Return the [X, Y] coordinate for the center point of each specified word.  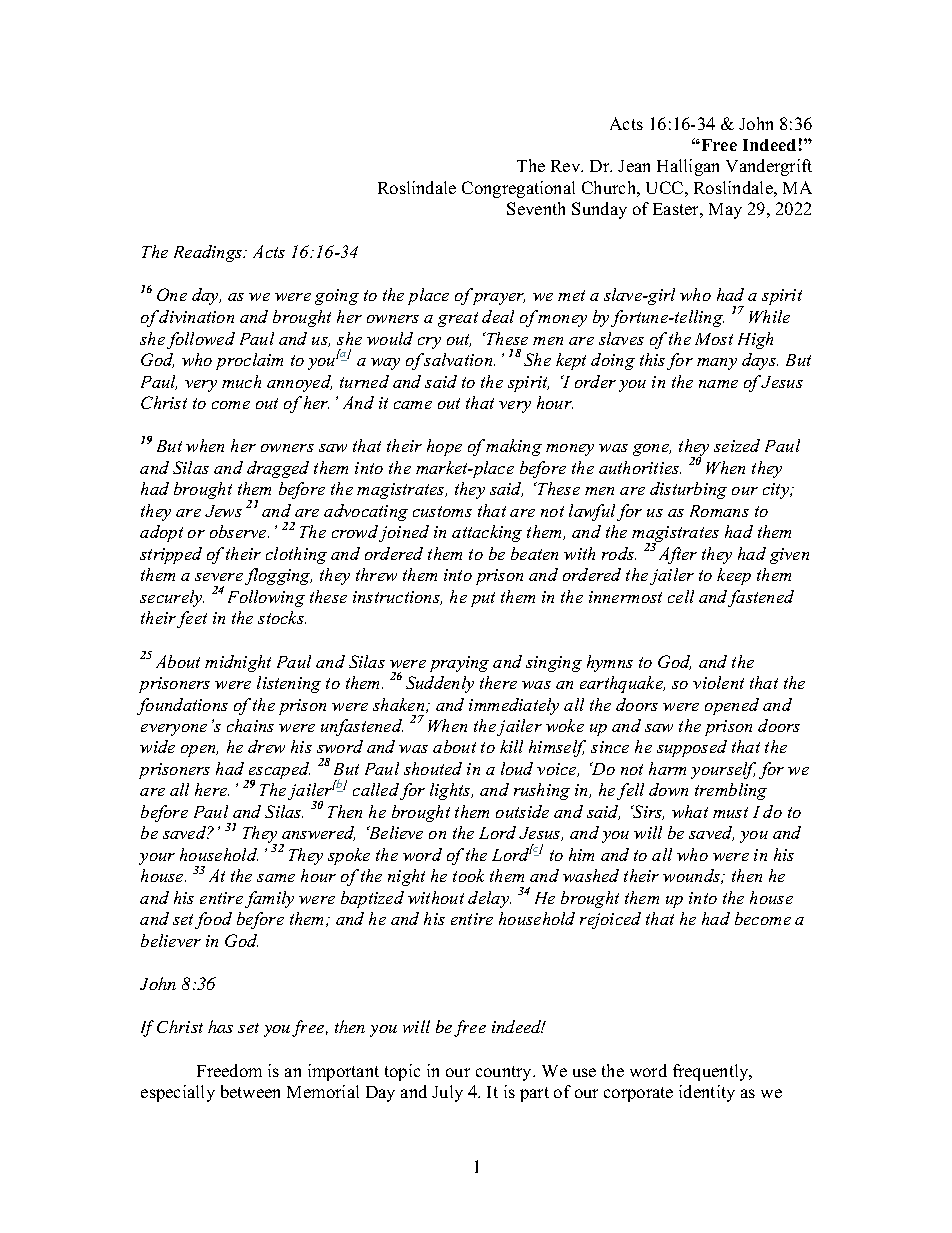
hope [444, 447]
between [250, 1091]
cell [681, 596]
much [241, 381]
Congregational [518, 189]
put [483, 599]
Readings [209, 253]
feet [192, 619]
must [730, 812]
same [276, 878]
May [725, 211]
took [468, 875]
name [718, 384]
